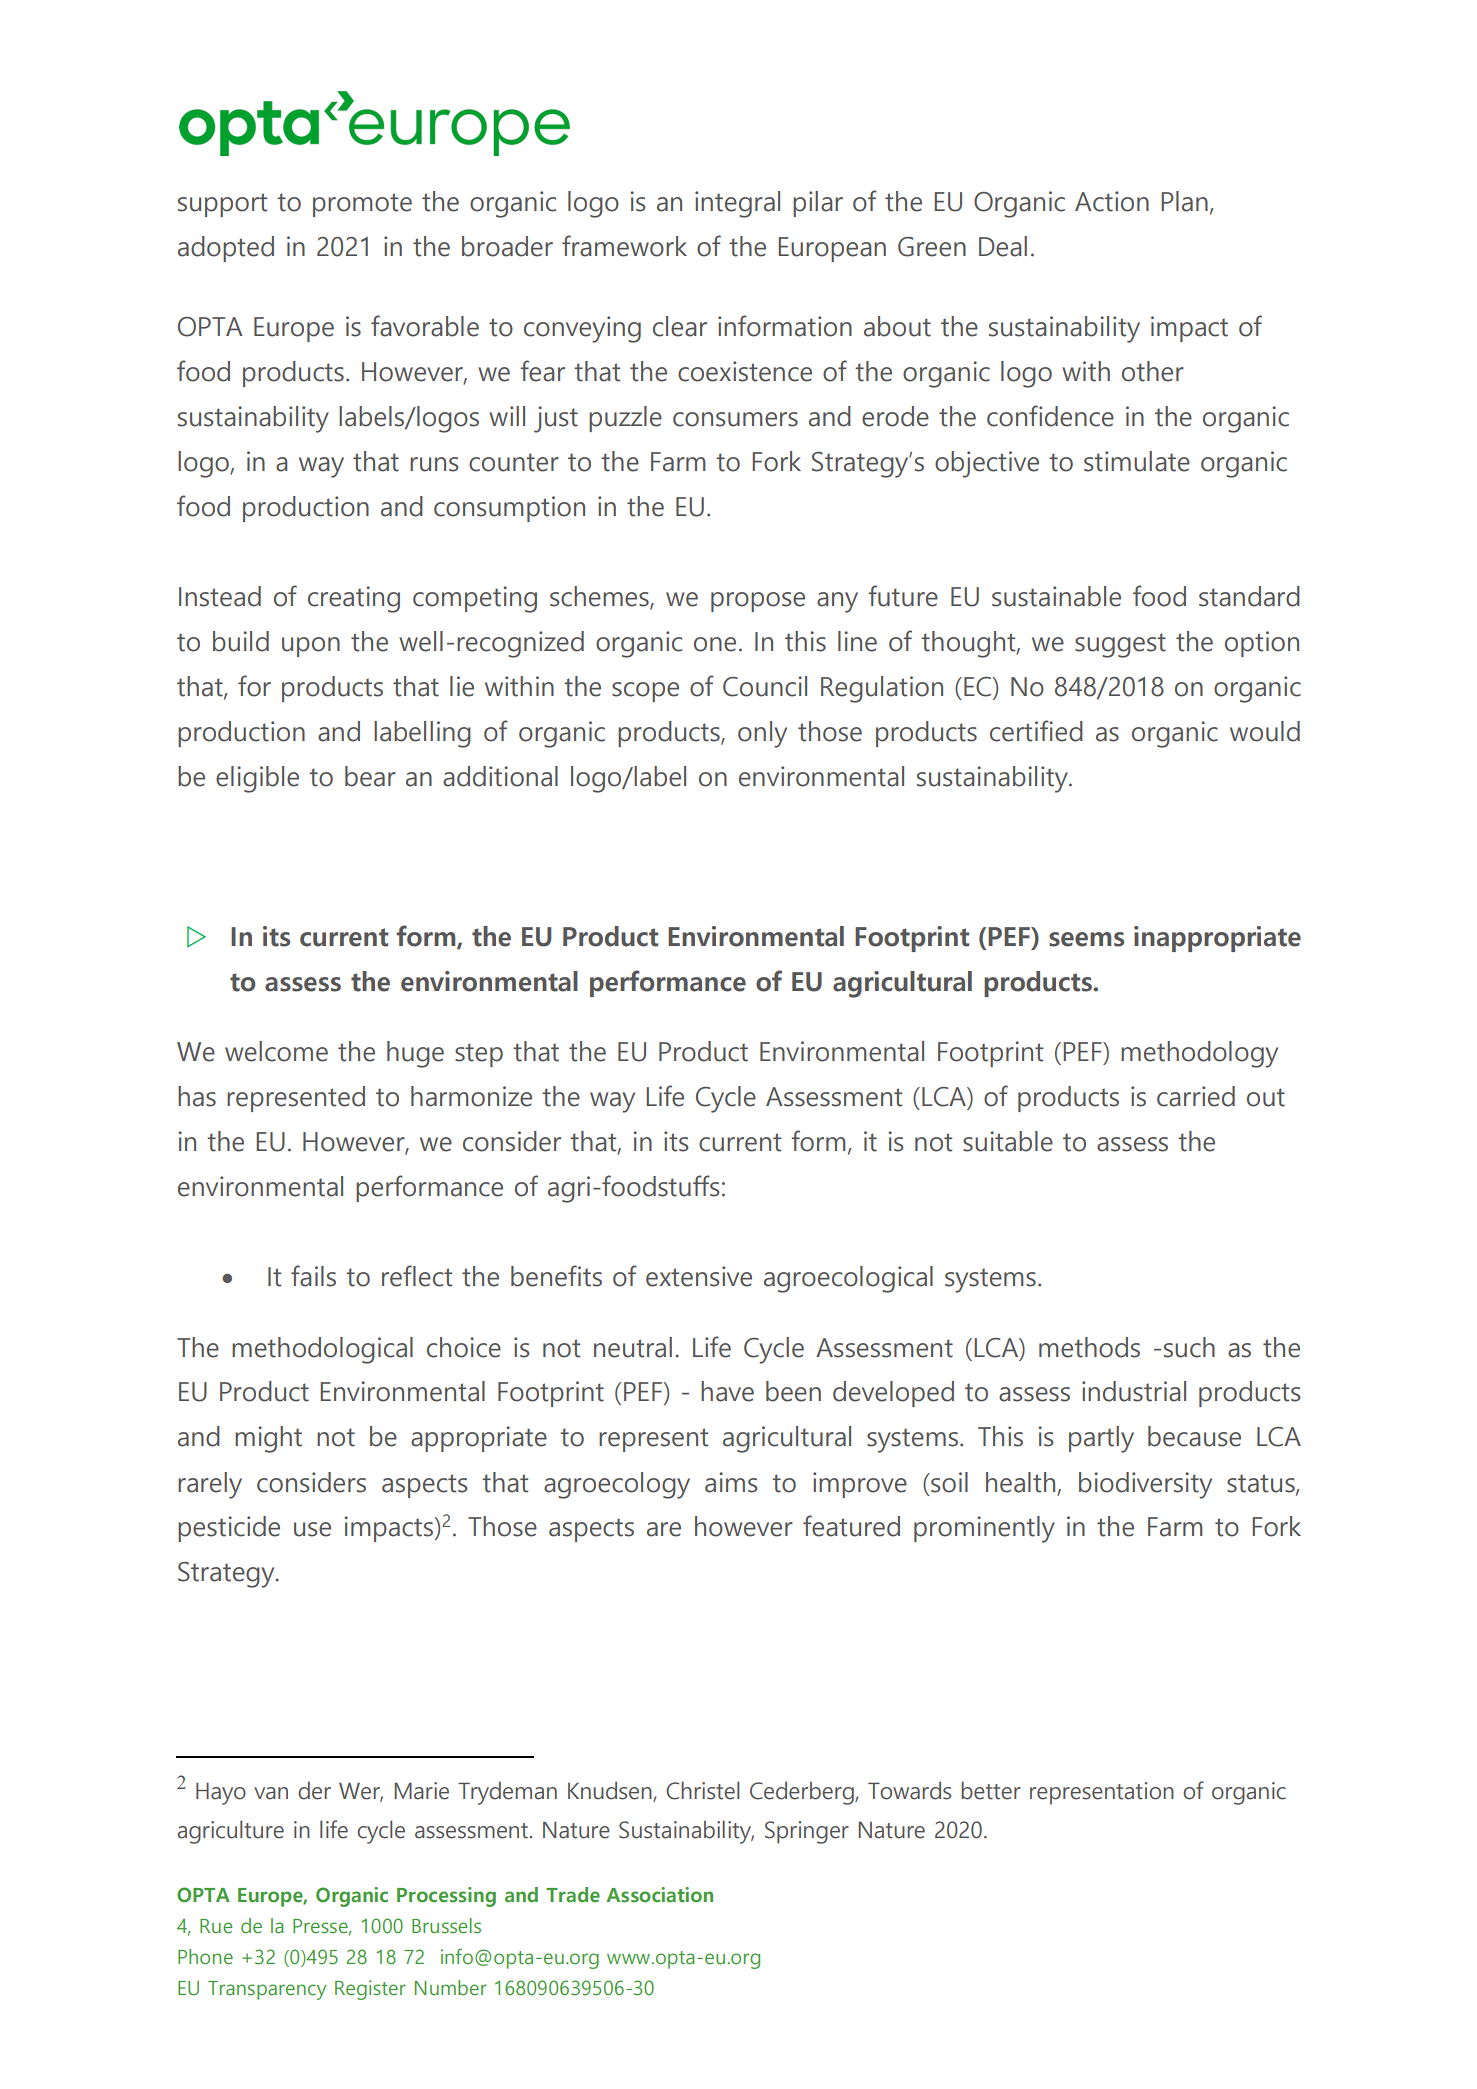 This image has width=1477, height=2089. I want to click on methodological, so click(322, 1350).
